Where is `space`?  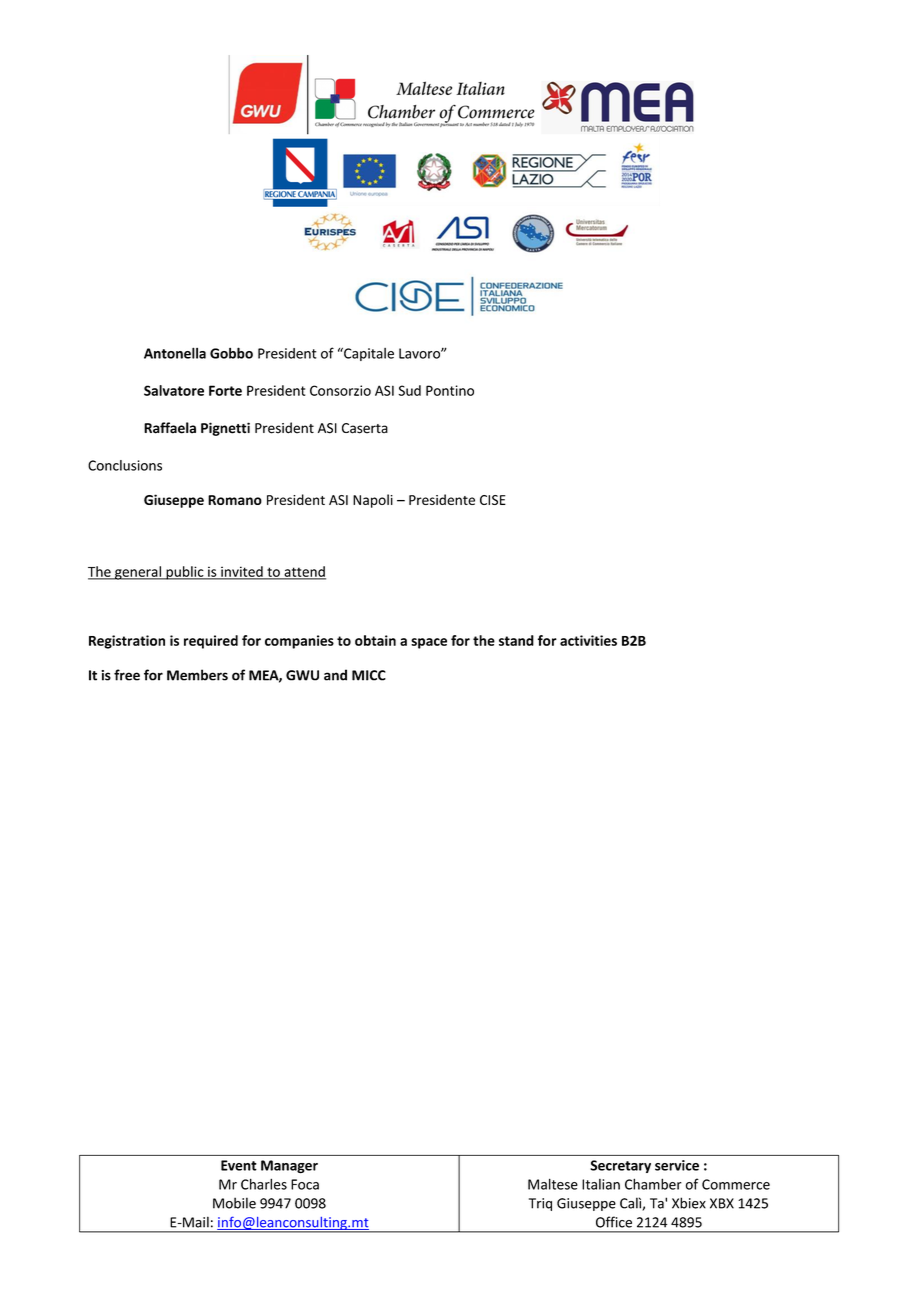
space is located at coordinates (429, 643).
